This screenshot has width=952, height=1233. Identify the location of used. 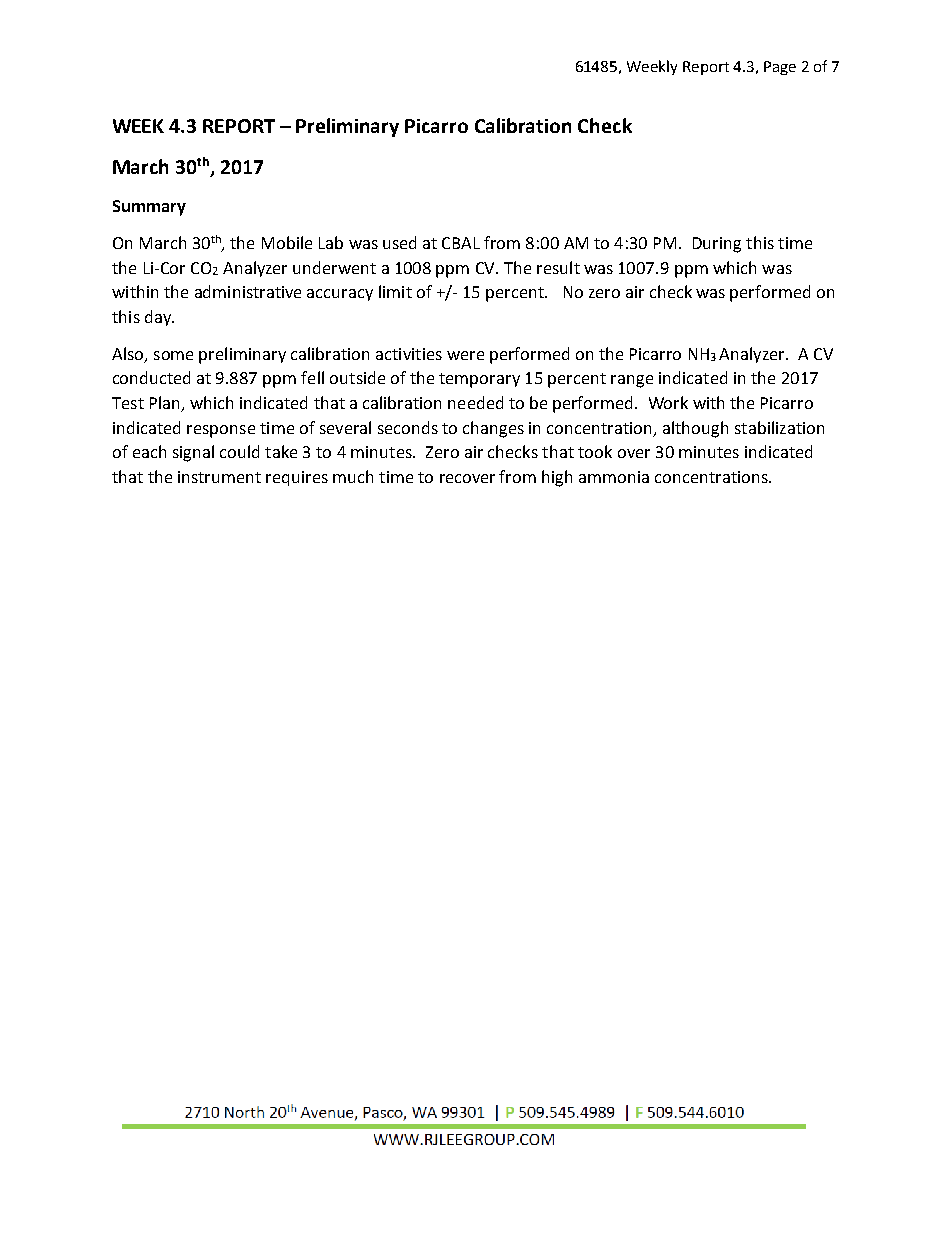
(399, 242).
